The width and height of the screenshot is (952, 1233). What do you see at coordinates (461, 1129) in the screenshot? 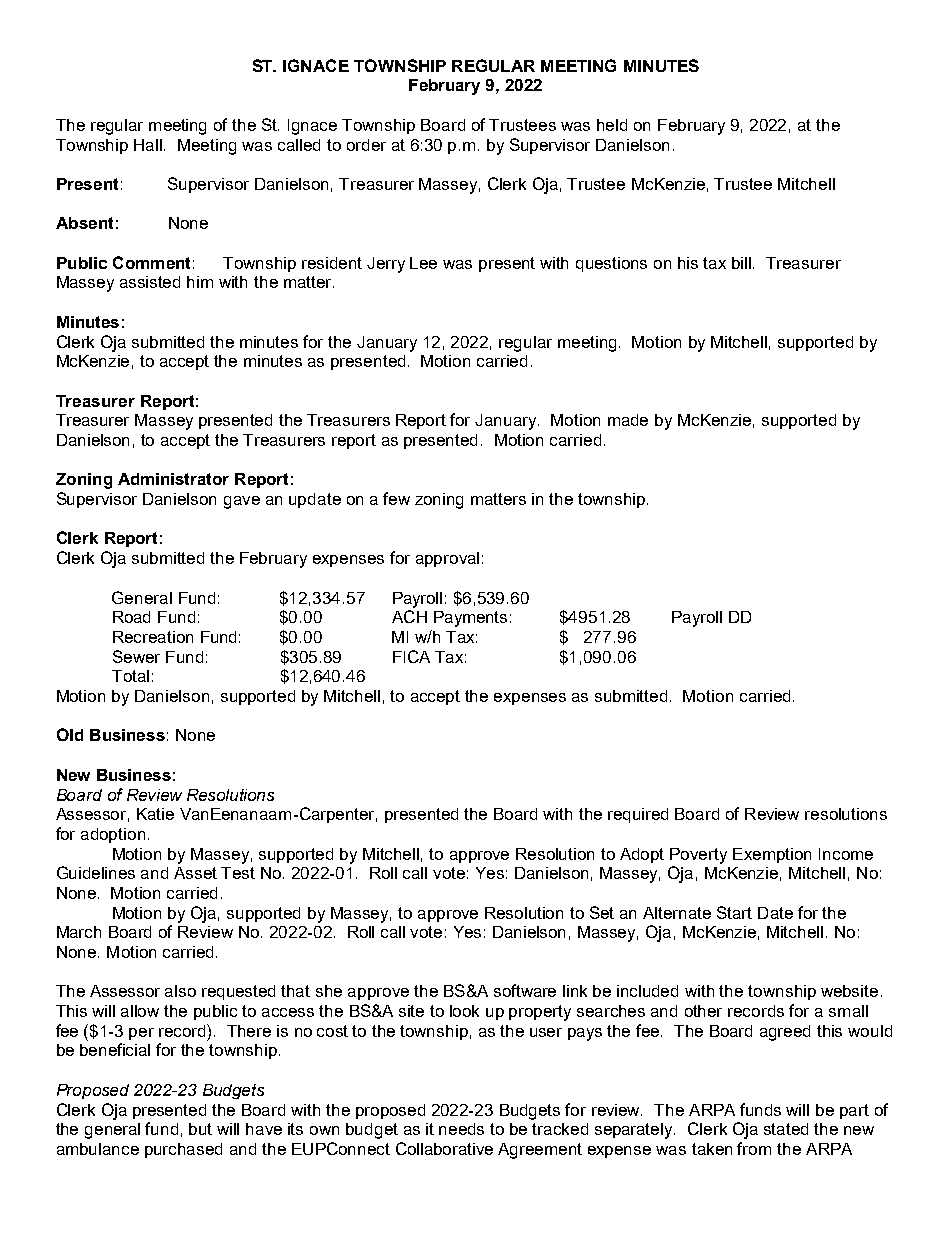
I see `needs` at bounding box center [461, 1129].
